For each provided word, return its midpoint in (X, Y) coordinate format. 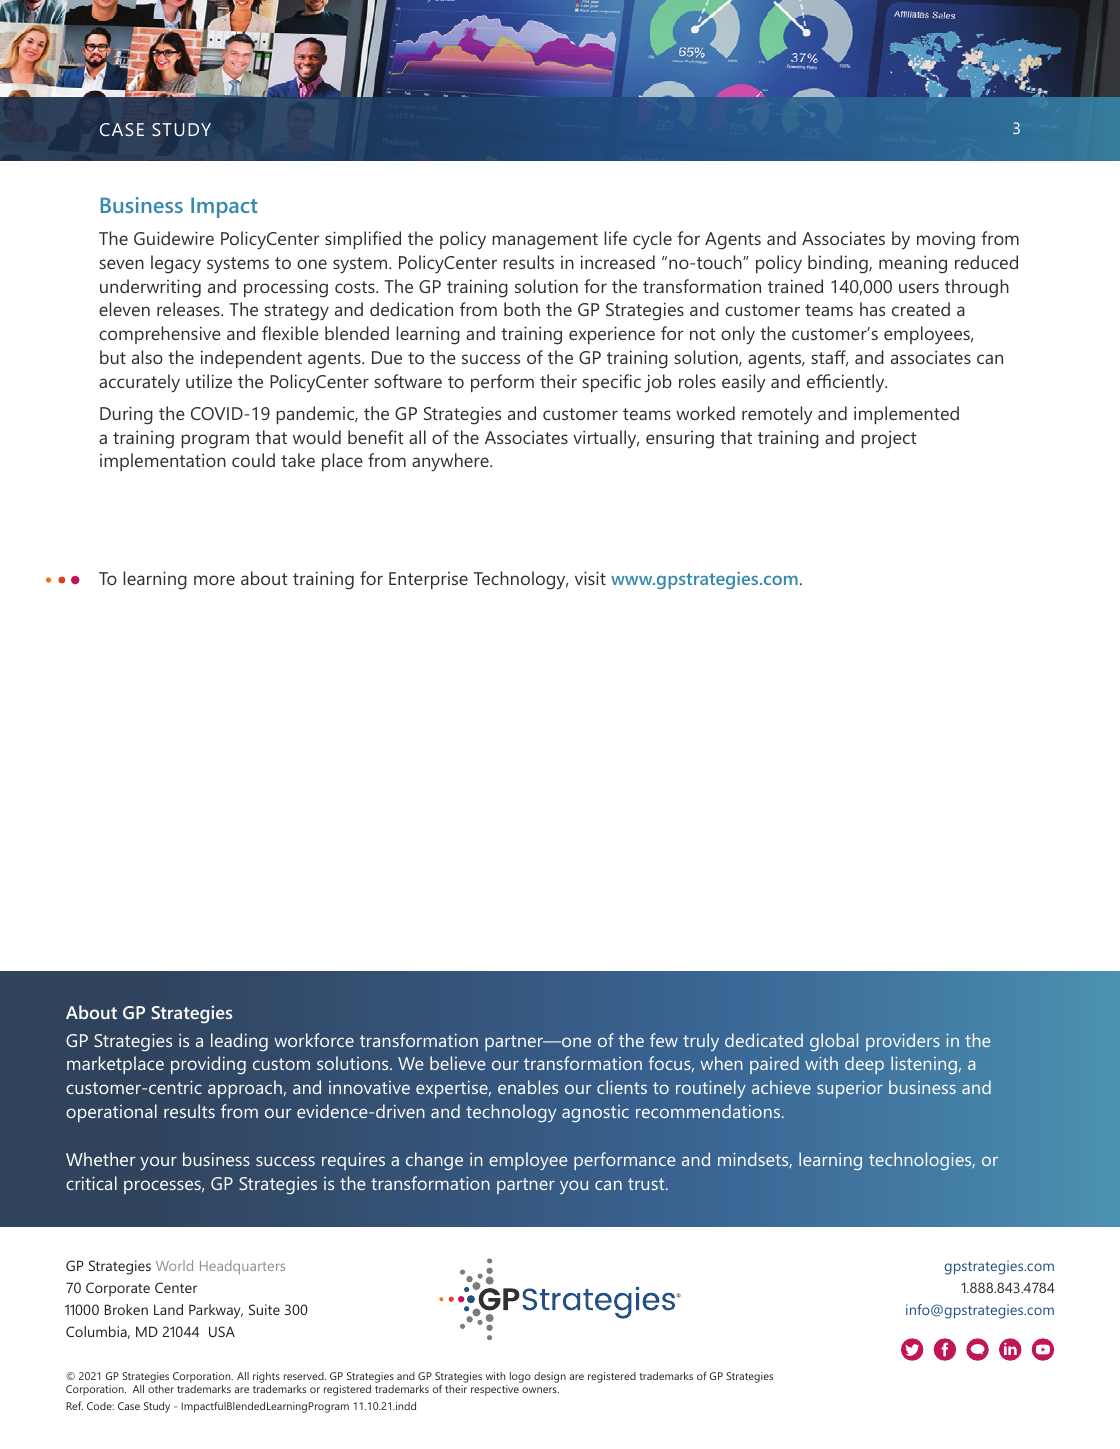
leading (239, 1042)
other (161, 1389)
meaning (913, 264)
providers (903, 1042)
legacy (176, 264)
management (545, 241)
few (664, 1040)
